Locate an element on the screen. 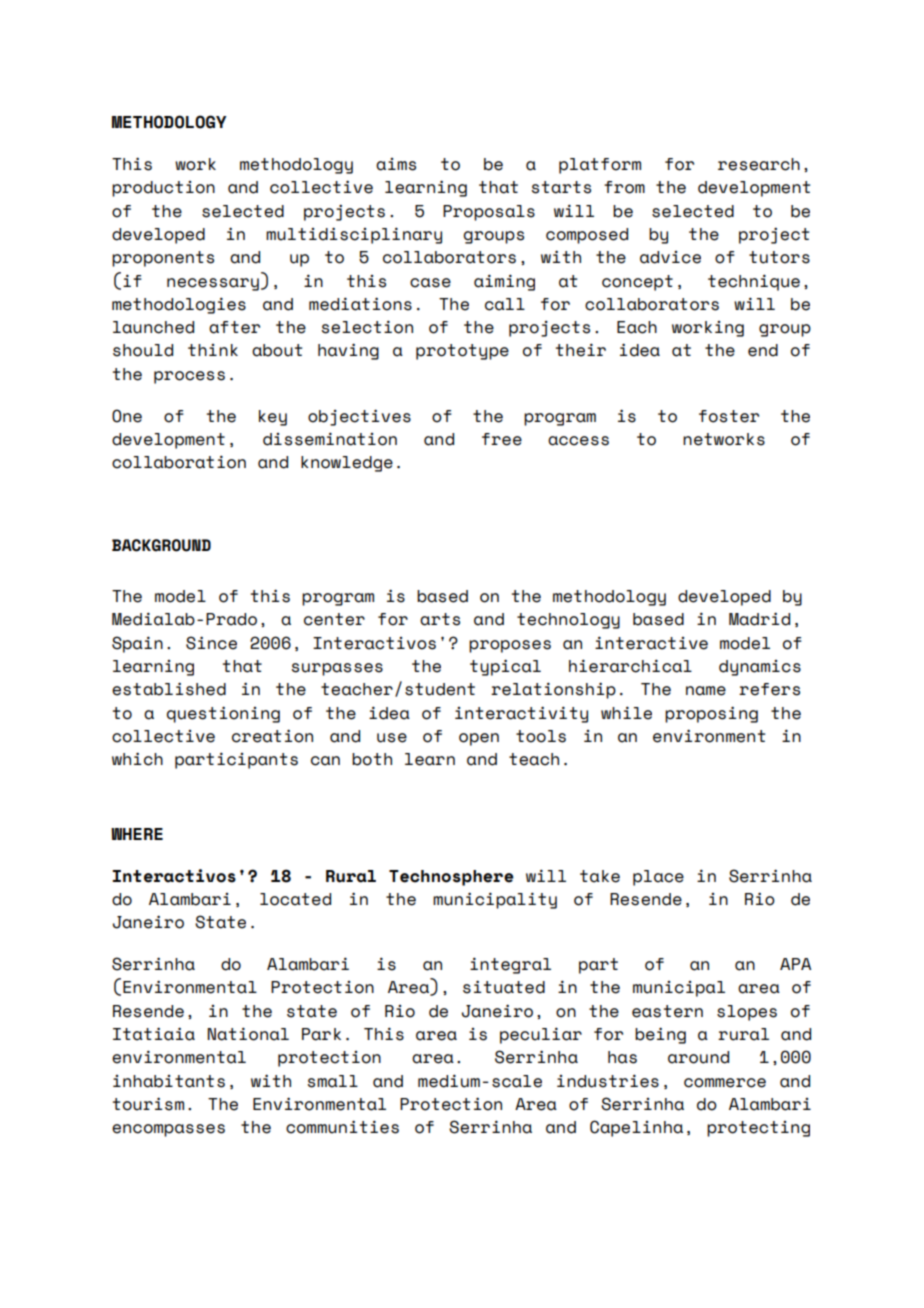 The image size is (924, 1308). research is located at coordinates (759, 164).
